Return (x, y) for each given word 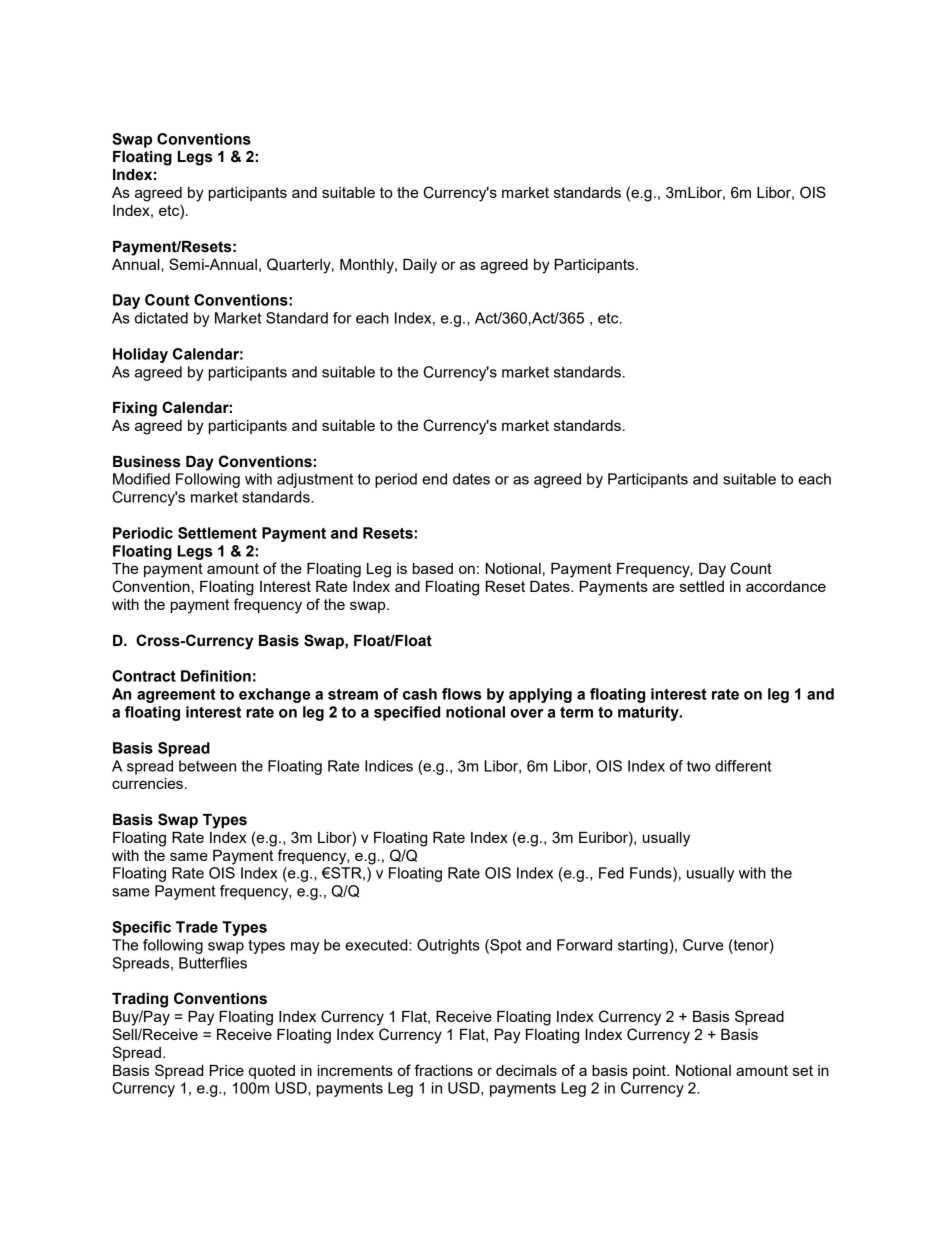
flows (461, 694)
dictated (161, 318)
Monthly (368, 266)
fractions (444, 1070)
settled (702, 586)
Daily (420, 266)
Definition (216, 676)
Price (227, 1070)
